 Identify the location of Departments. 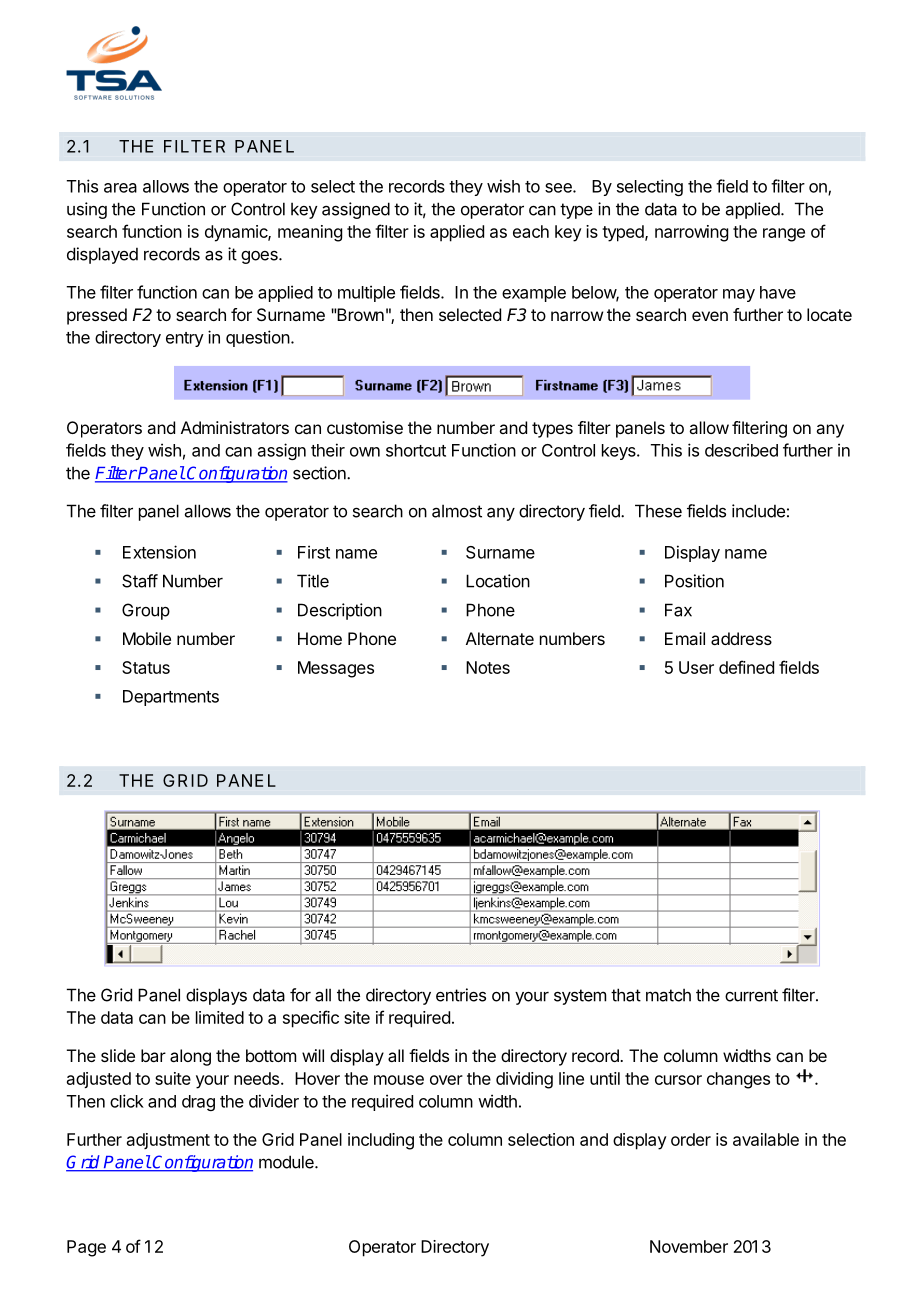
(171, 698).
